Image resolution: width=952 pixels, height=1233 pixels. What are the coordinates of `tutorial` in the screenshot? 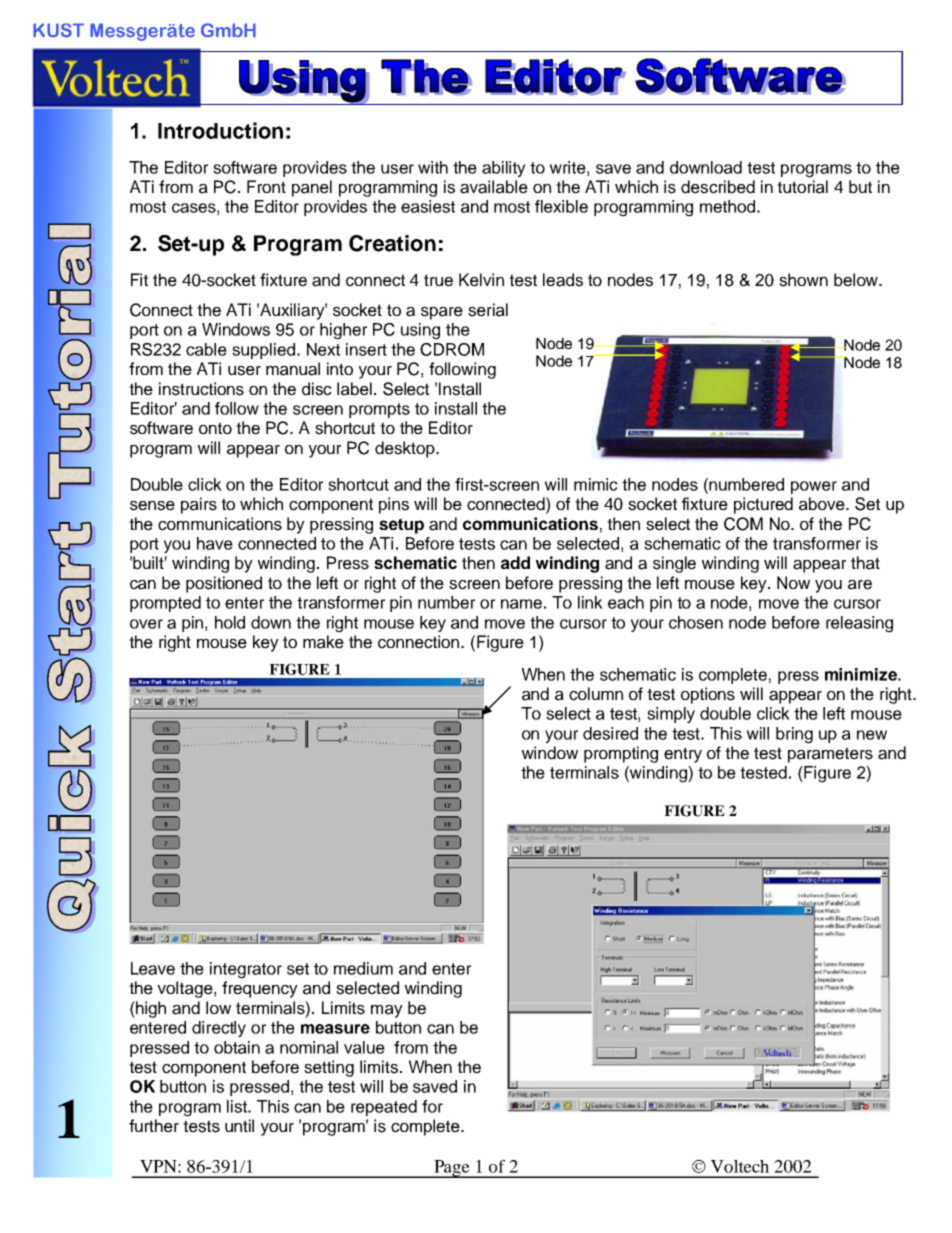 It's located at (802, 187).
